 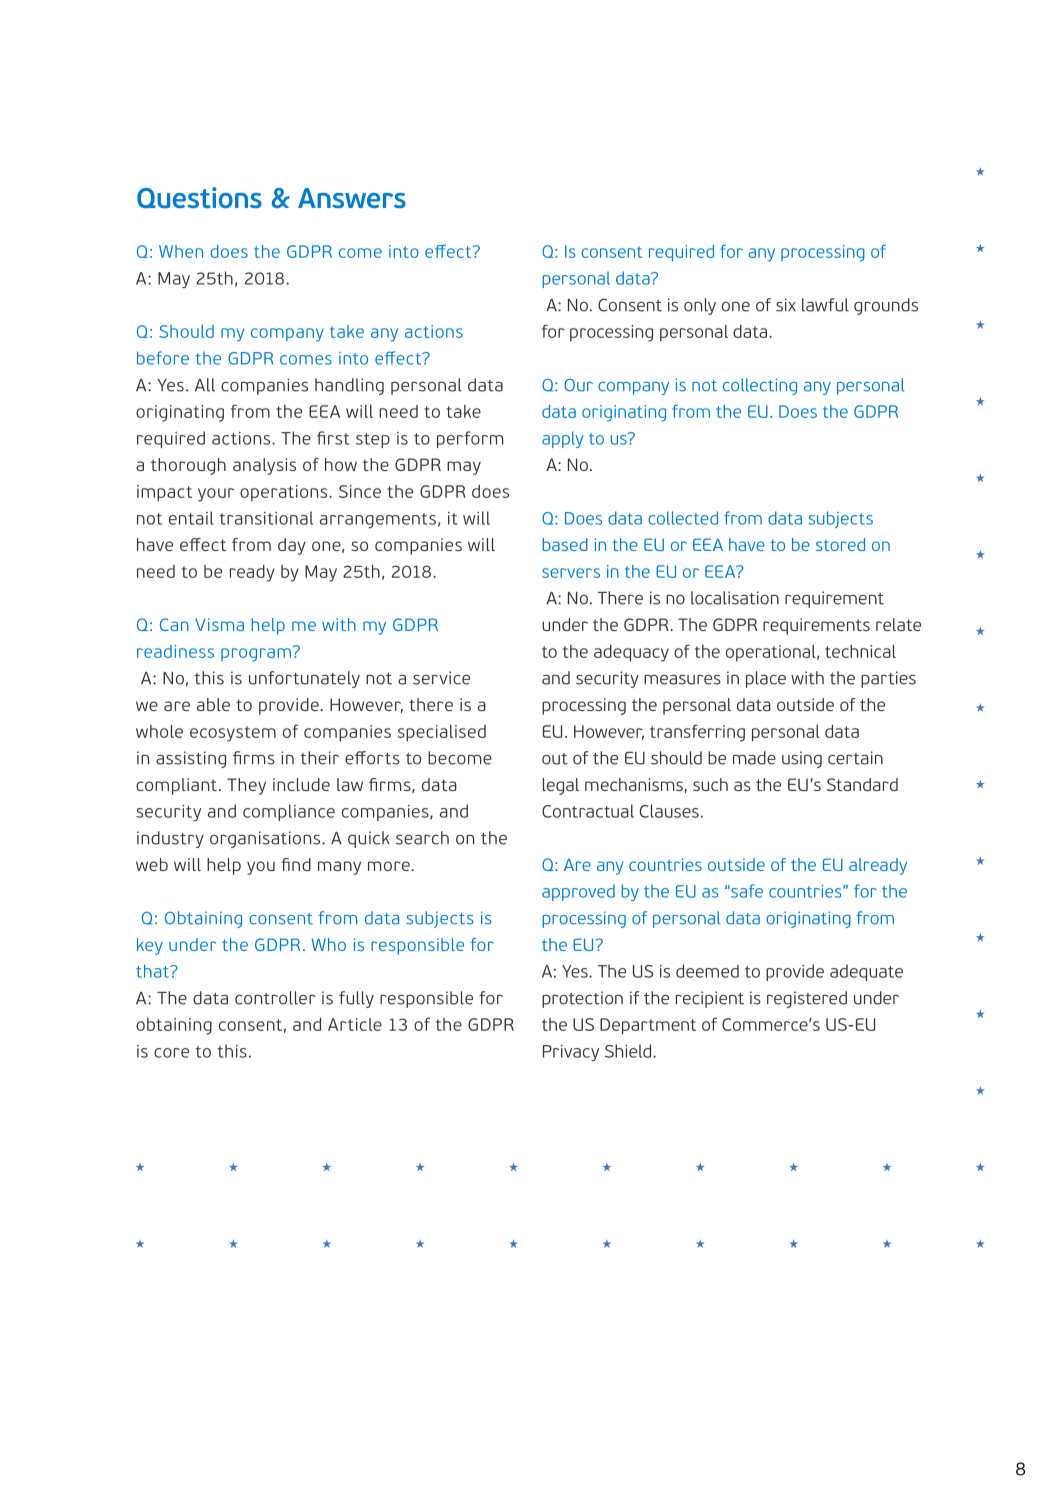 I want to click on your, so click(x=216, y=495).
